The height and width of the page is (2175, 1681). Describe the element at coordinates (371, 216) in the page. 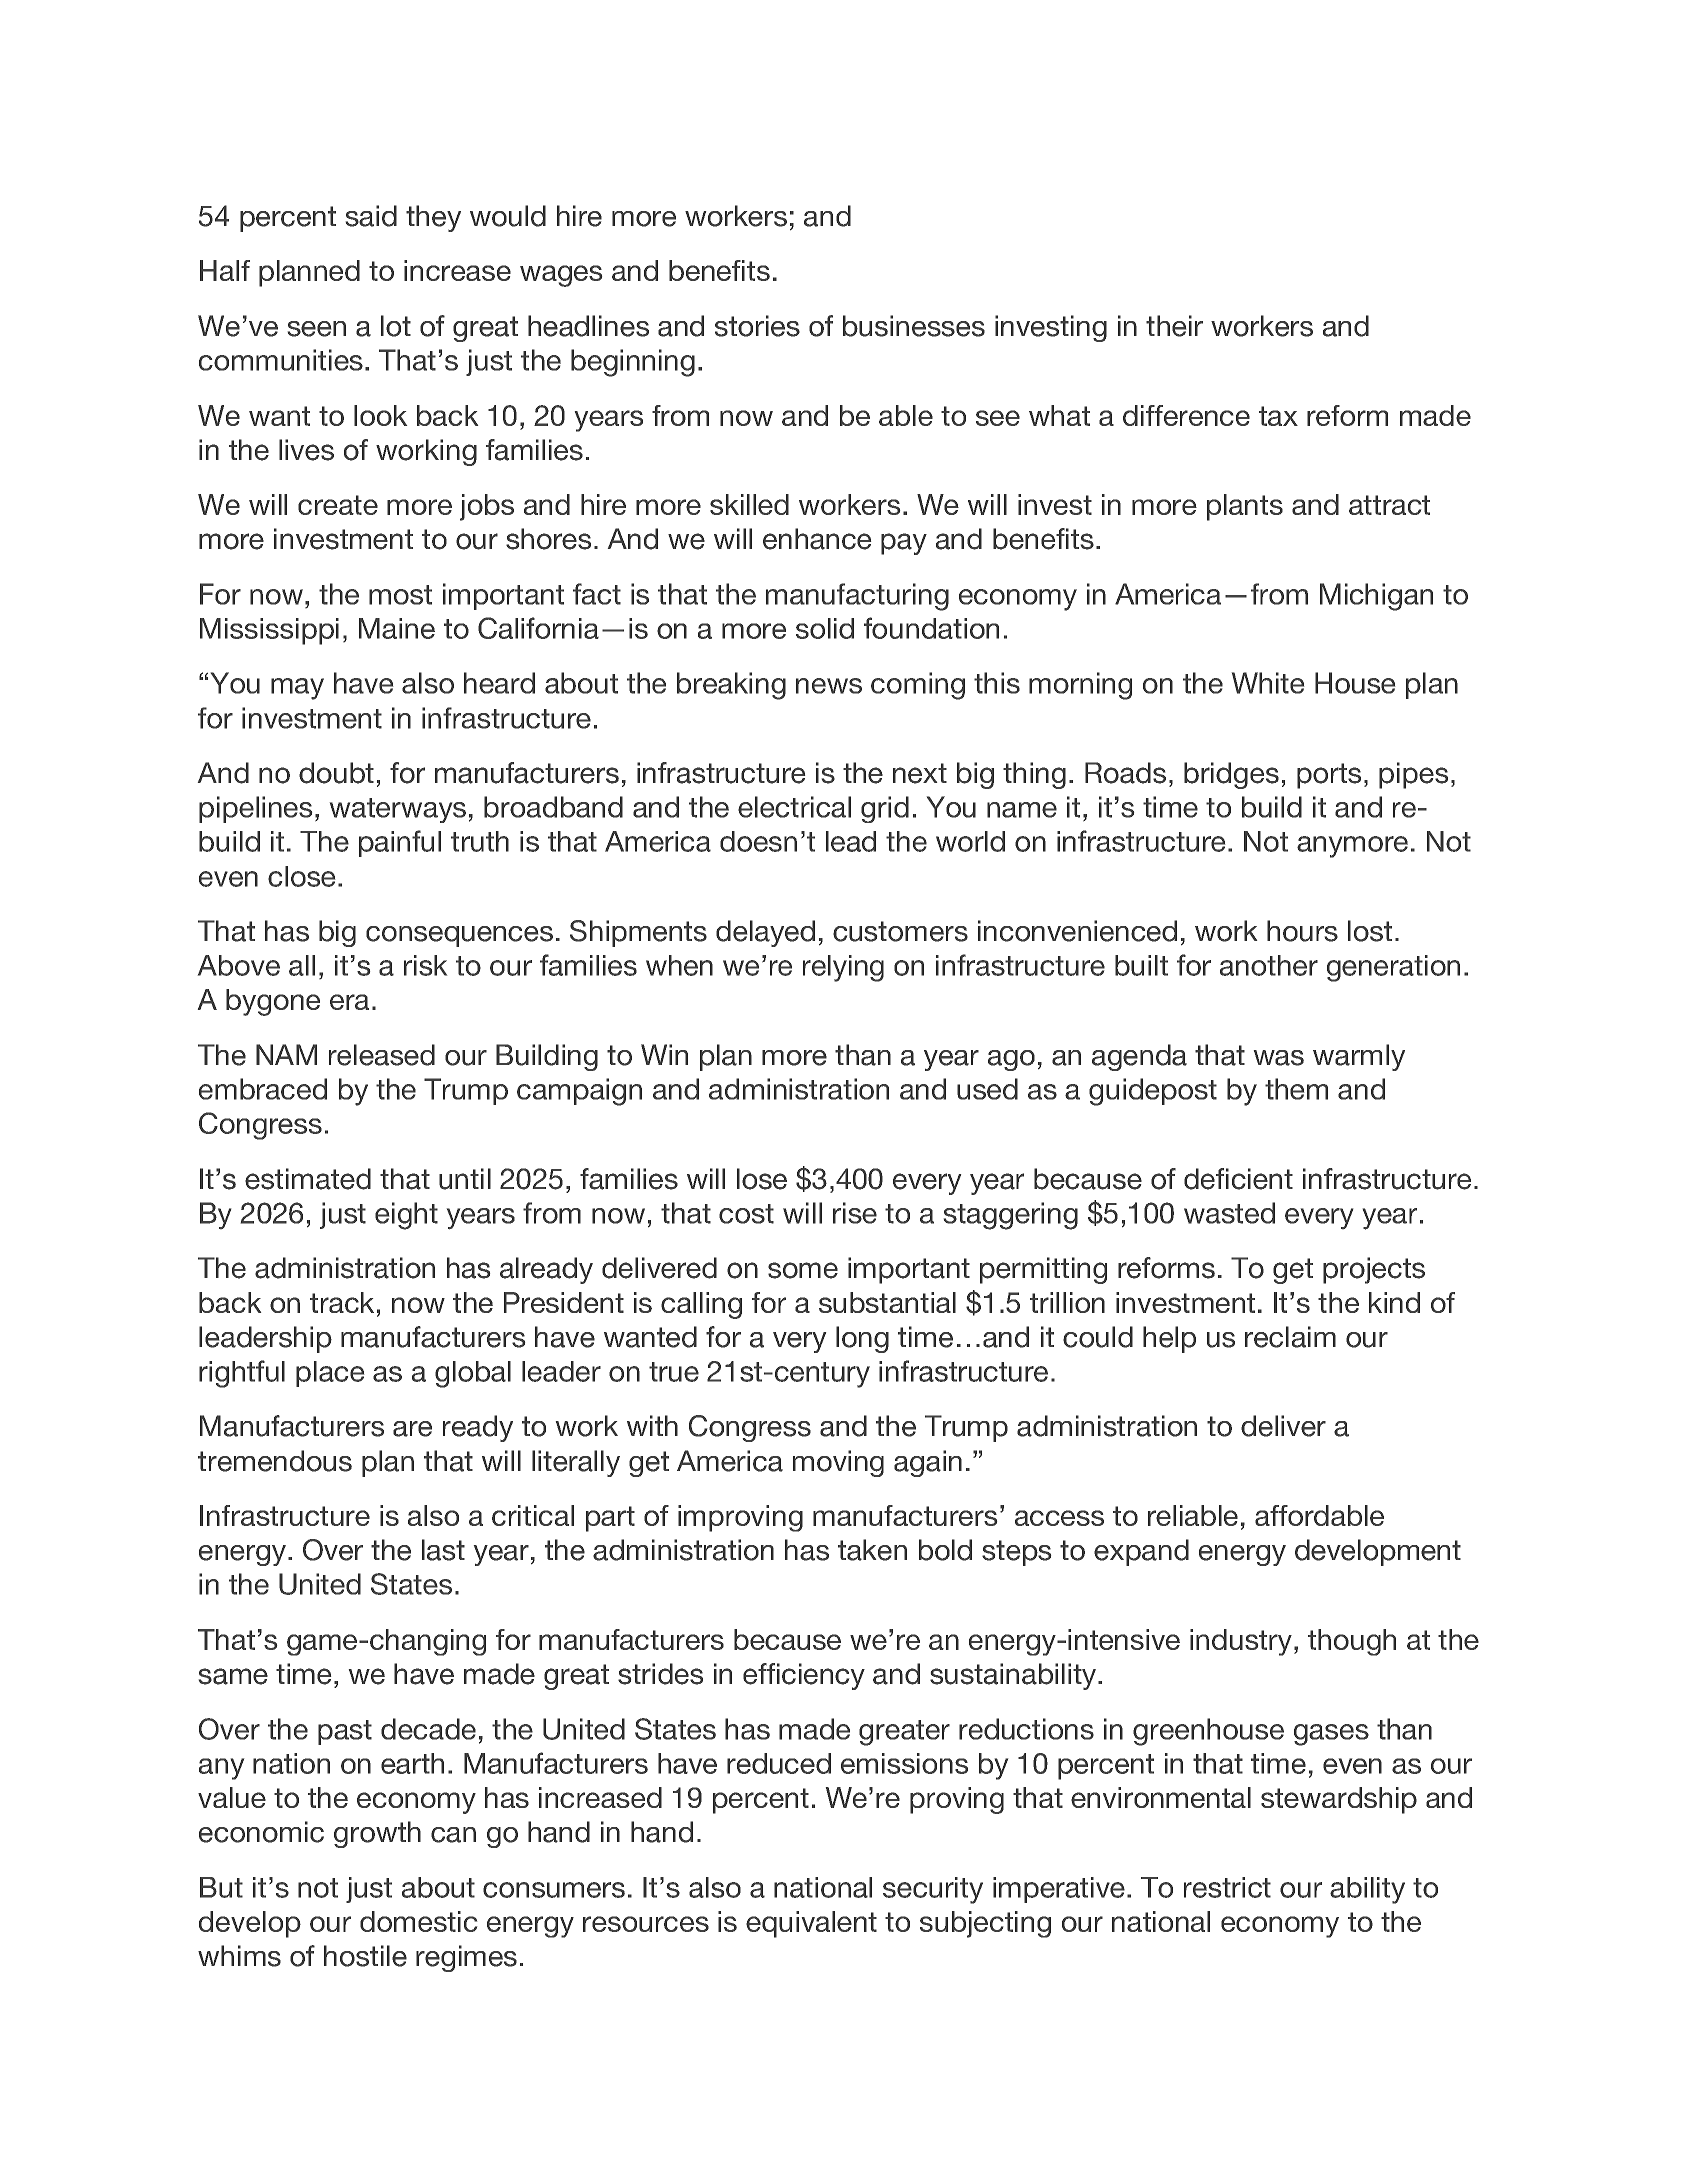

I see `said` at that location.
